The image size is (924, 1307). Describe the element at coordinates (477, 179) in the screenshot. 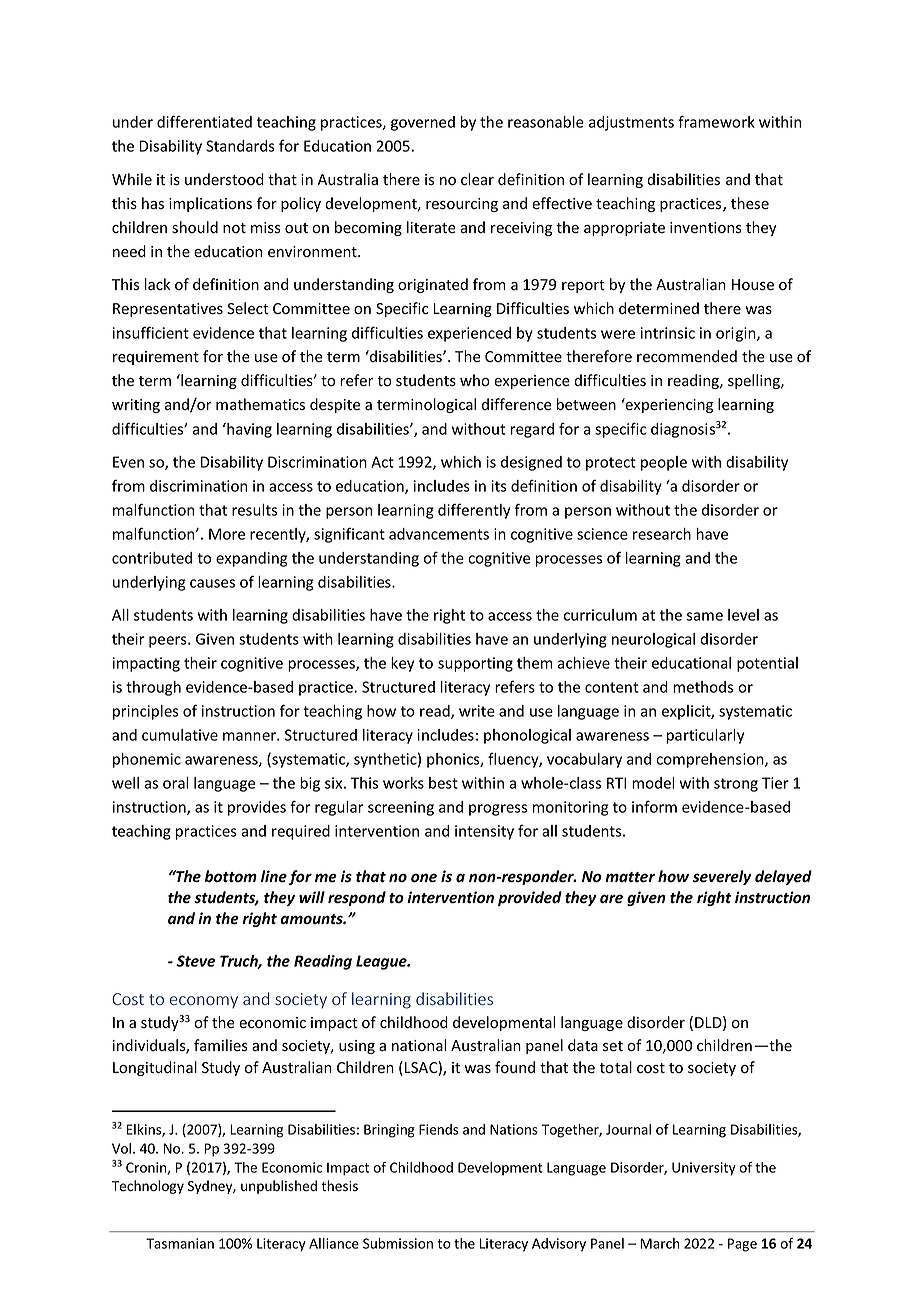

I see `clear` at that location.
